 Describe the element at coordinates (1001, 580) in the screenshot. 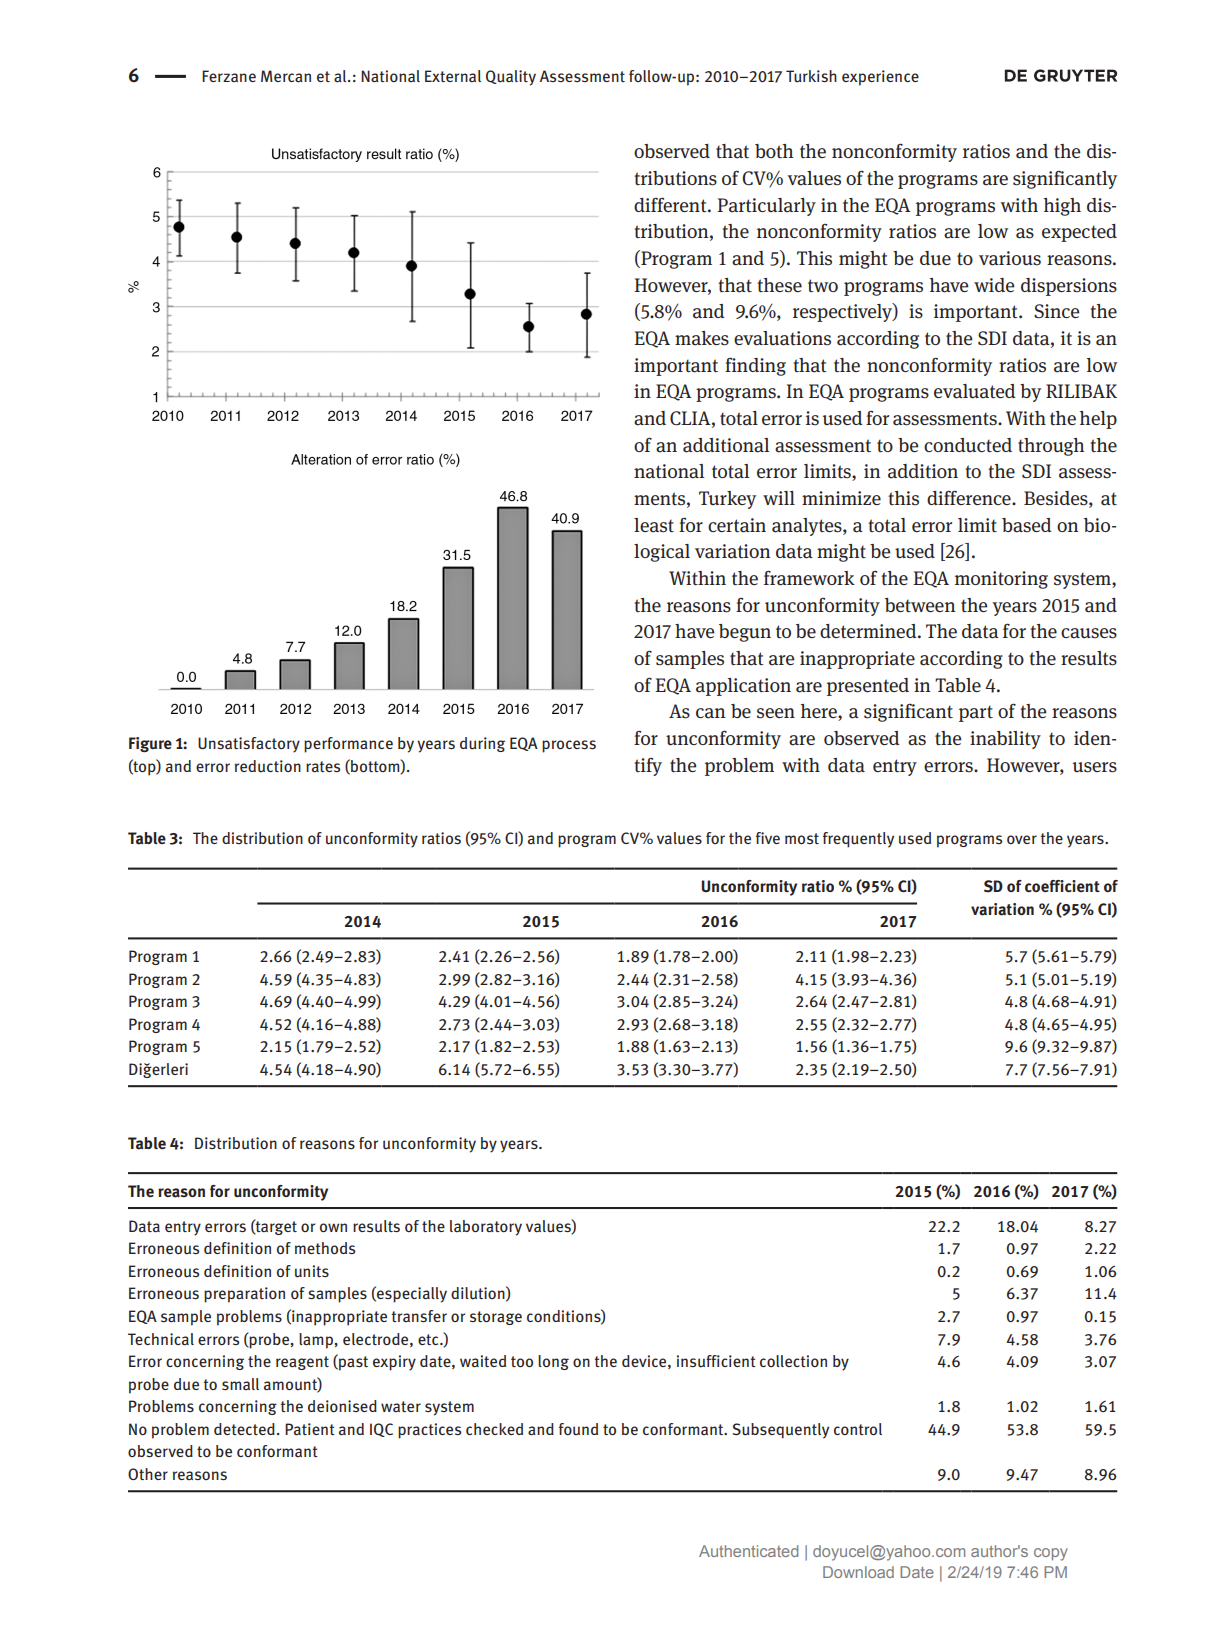

I see `monitoring` at that location.
